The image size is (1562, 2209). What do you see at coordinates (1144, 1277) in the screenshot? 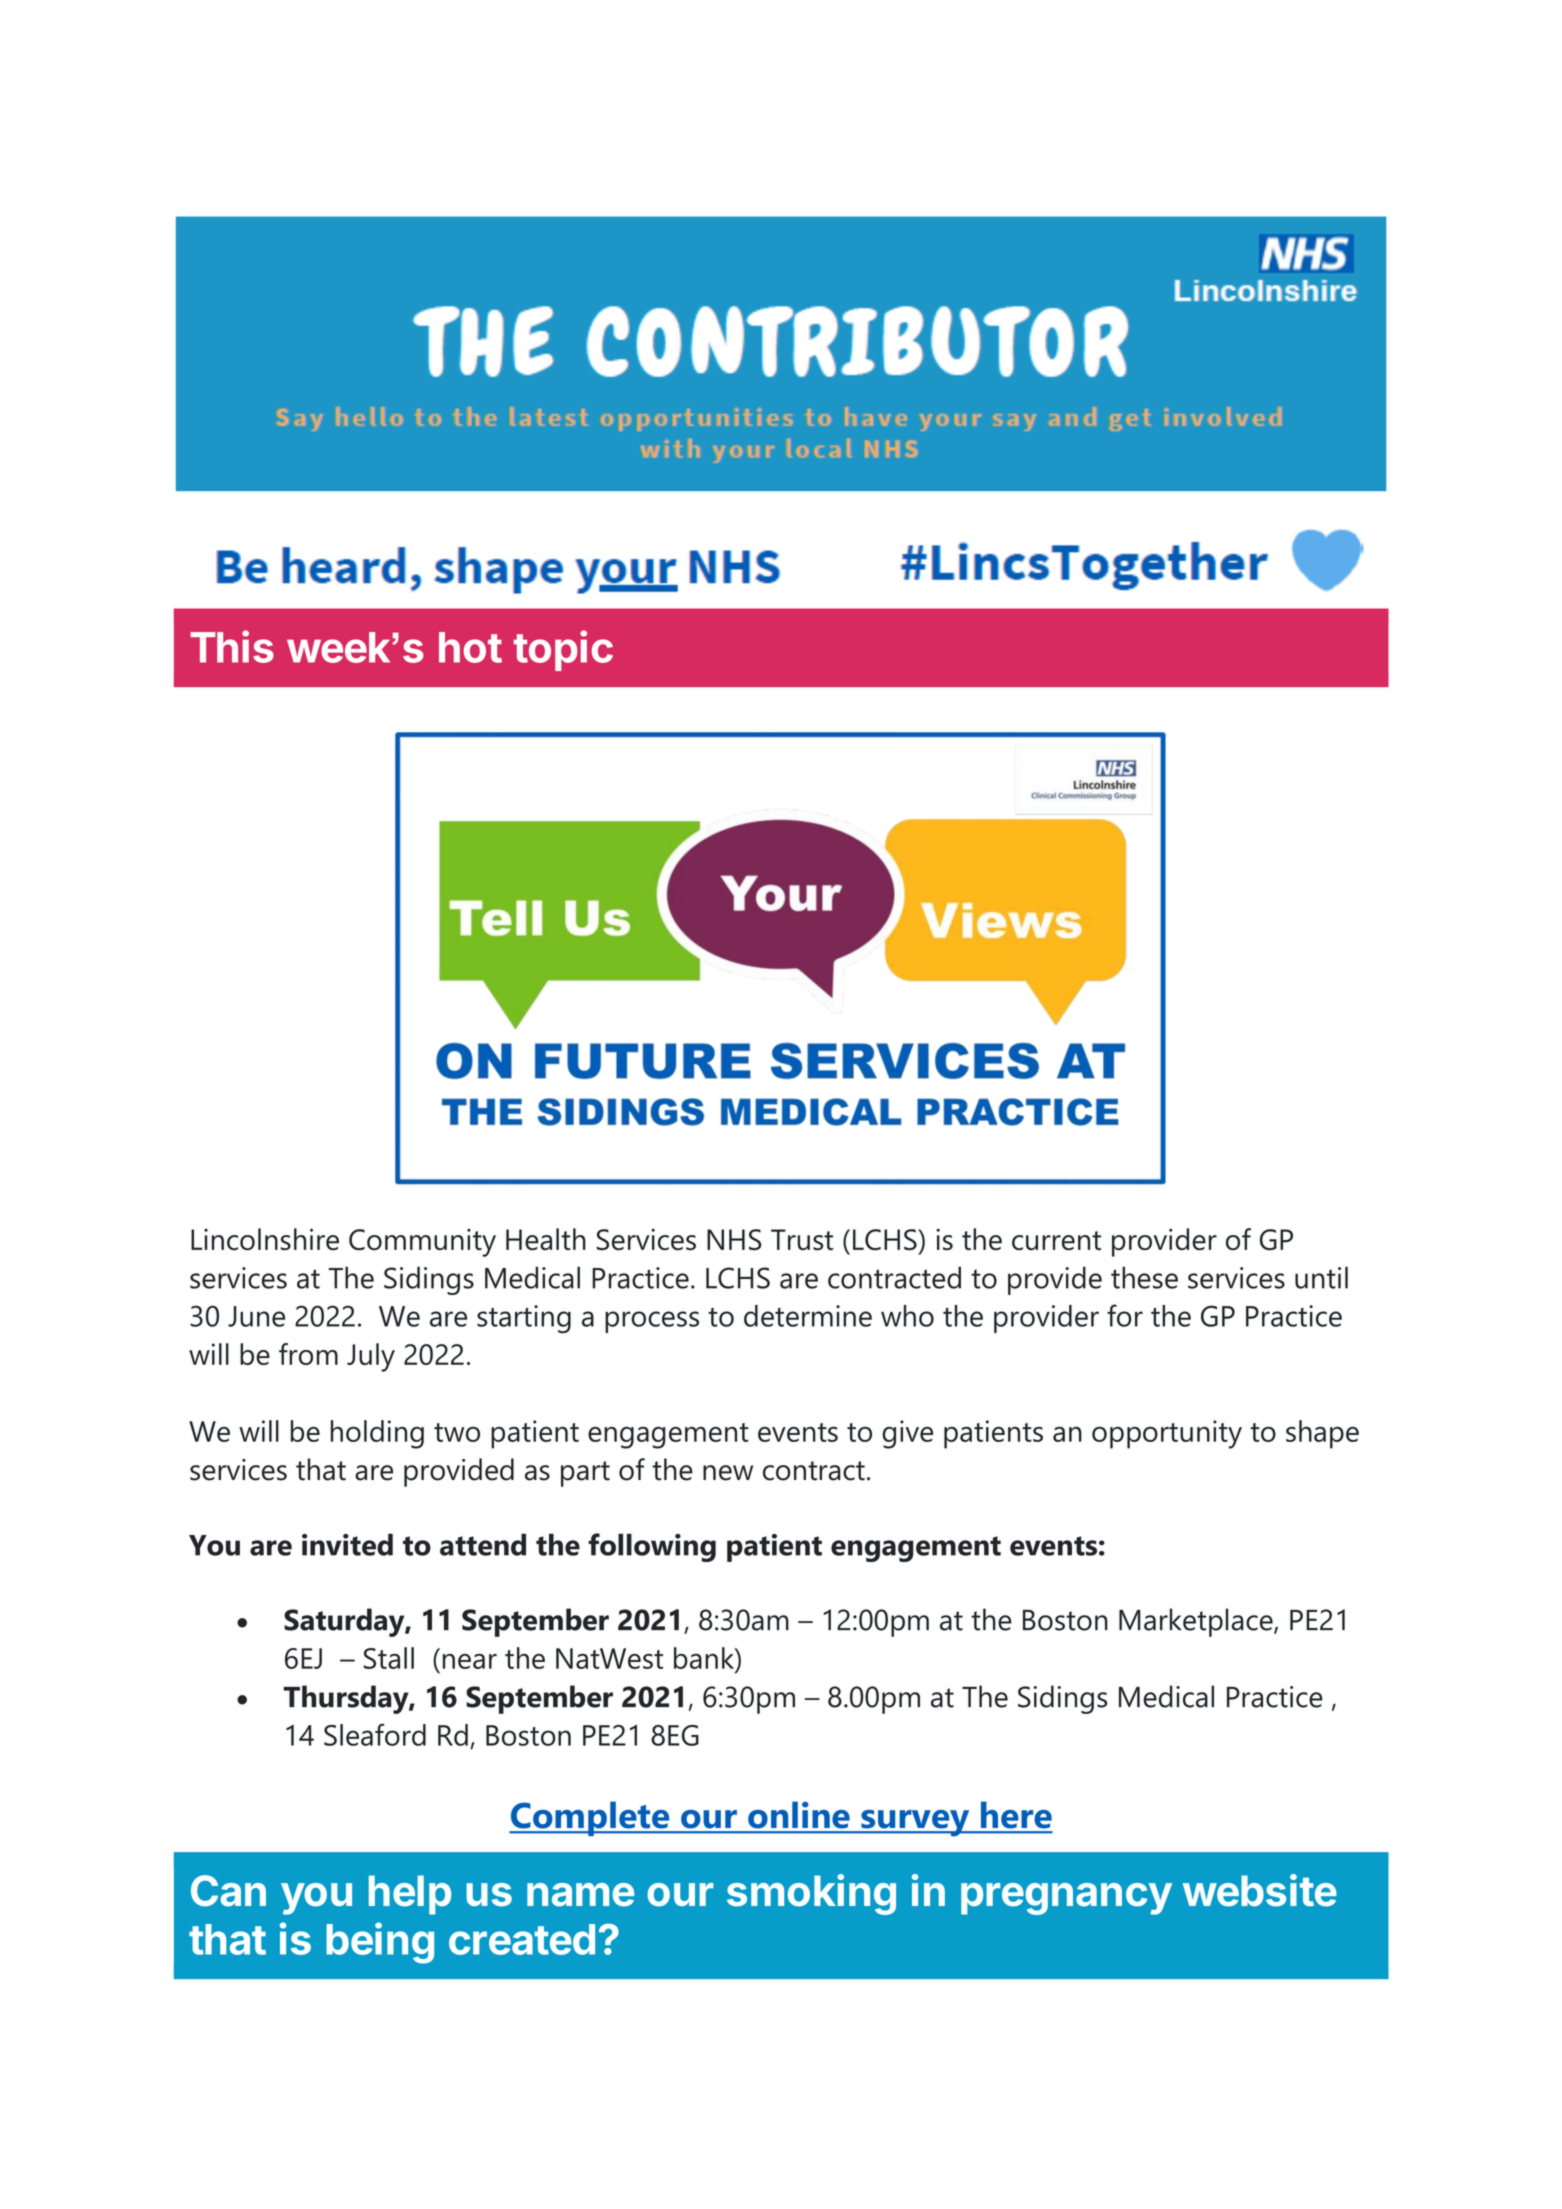
I see `these` at bounding box center [1144, 1277].
